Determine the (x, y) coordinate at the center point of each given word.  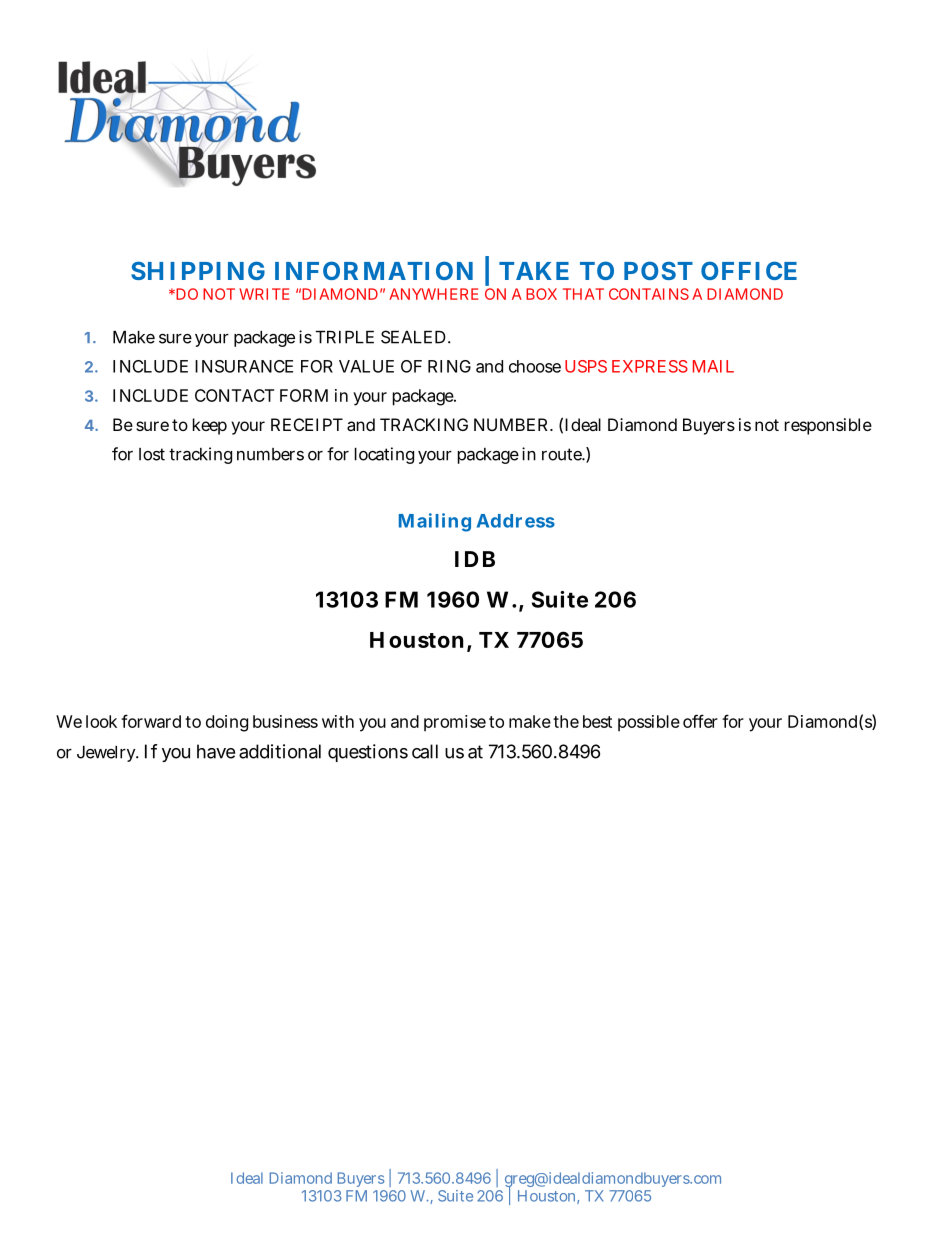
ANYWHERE (433, 294)
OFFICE (749, 270)
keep (210, 426)
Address (516, 521)
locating (384, 455)
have (216, 751)
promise (455, 723)
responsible (828, 426)
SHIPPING (198, 270)
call (425, 751)
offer (700, 721)
